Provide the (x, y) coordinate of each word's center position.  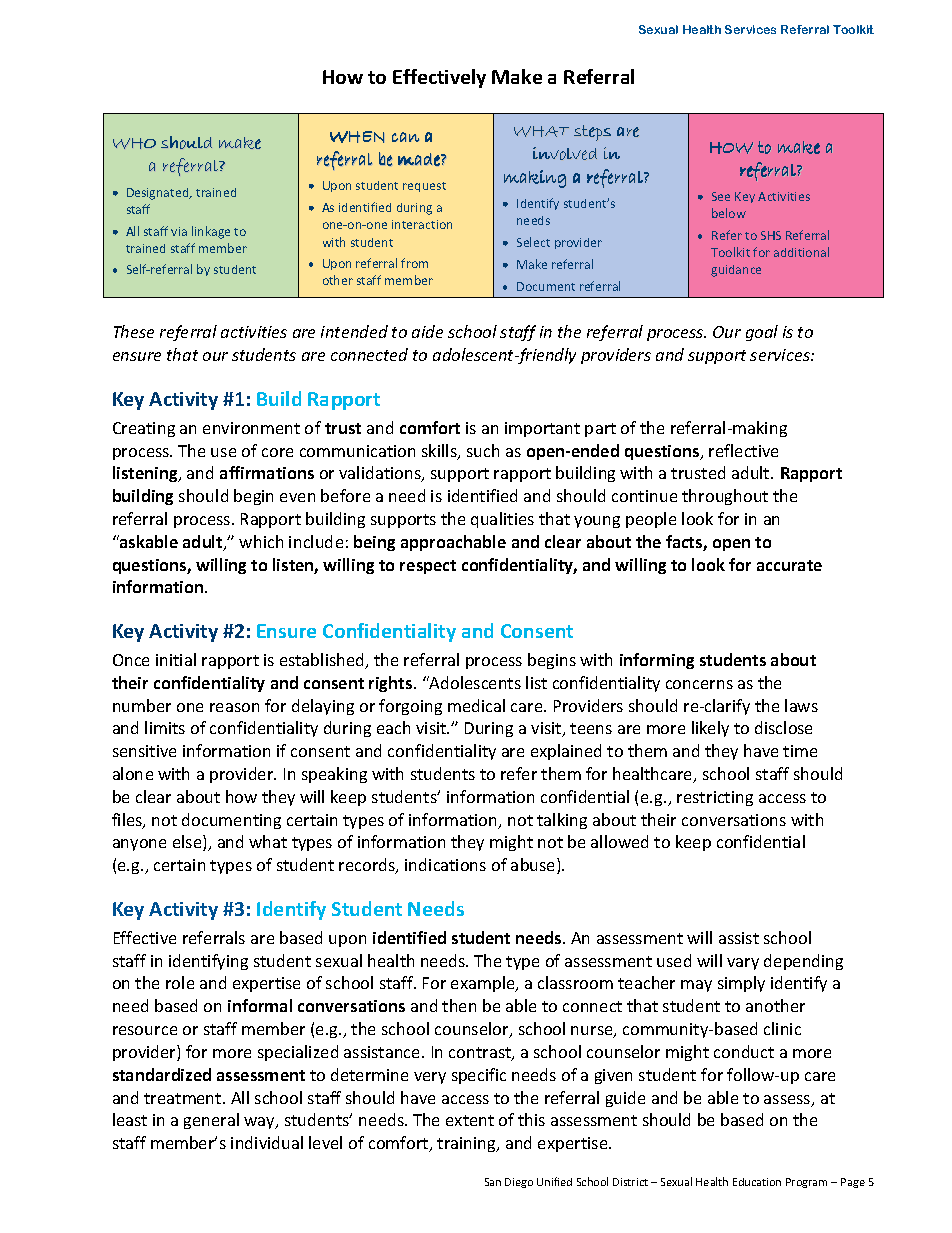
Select (533, 242)
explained (566, 752)
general (211, 1121)
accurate (789, 565)
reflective (743, 450)
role (180, 982)
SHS (771, 235)
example (484, 984)
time (800, 751)
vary (743, 964)
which (261, 541)
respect (428, 567)
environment (251, 428)
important (542, 429)
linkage (211, 232)
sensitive (144, 751)
